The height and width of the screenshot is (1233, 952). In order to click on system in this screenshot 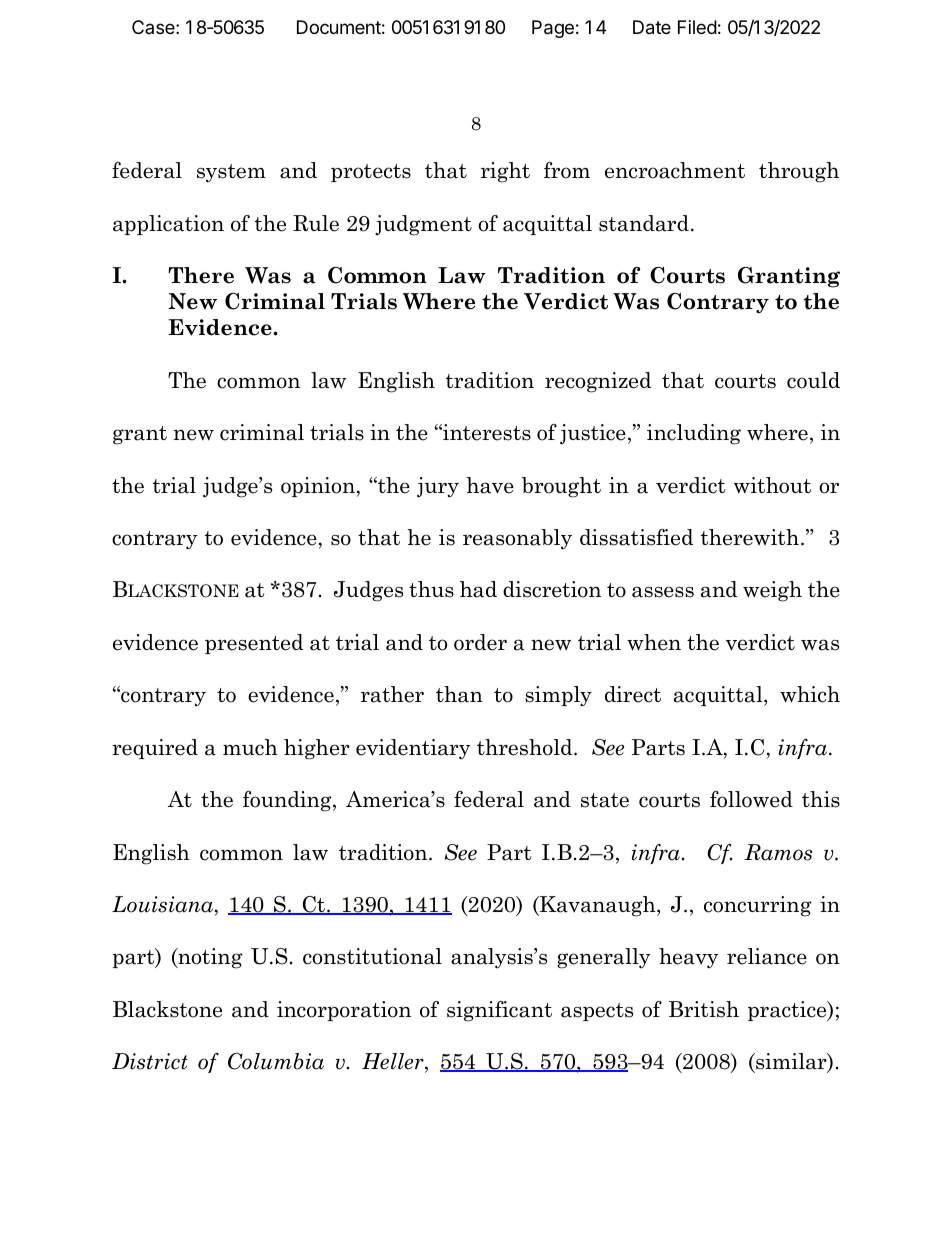, I will do `click(231, 173)`.
